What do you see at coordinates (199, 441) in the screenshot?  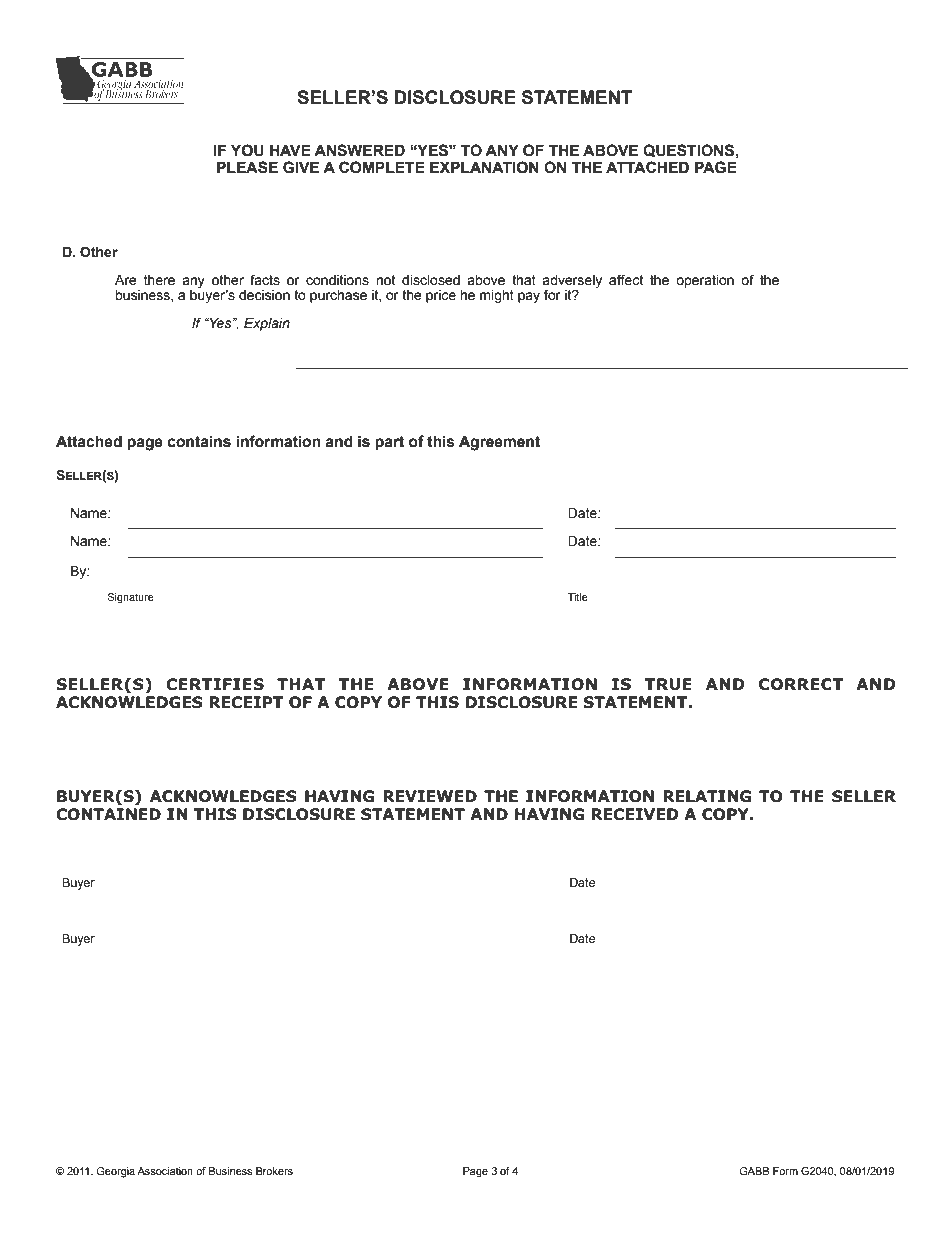 I see `contains` at bounding box center [199, 441].
